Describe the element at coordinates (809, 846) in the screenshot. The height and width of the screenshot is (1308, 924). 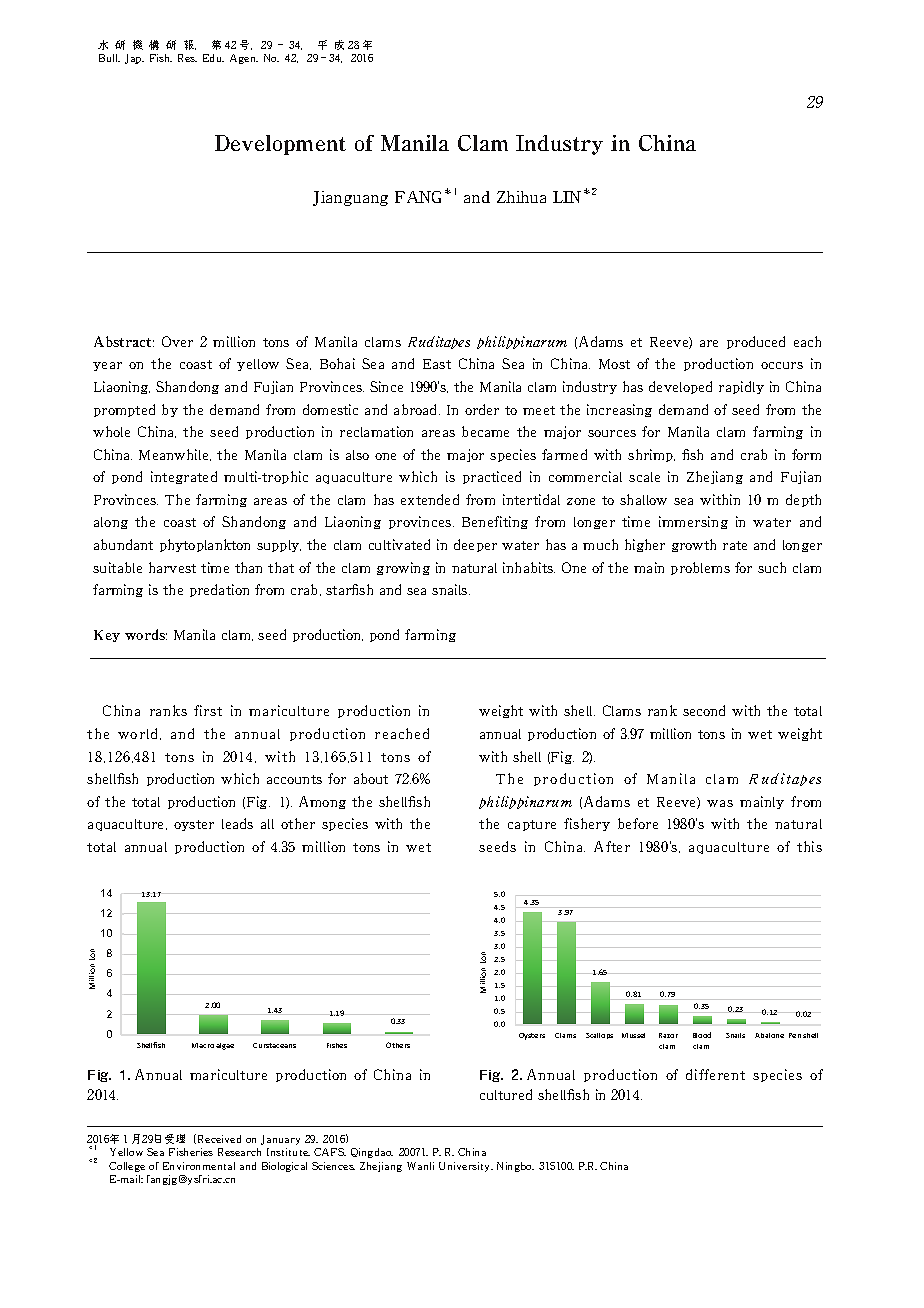
I see `this` at that location.
